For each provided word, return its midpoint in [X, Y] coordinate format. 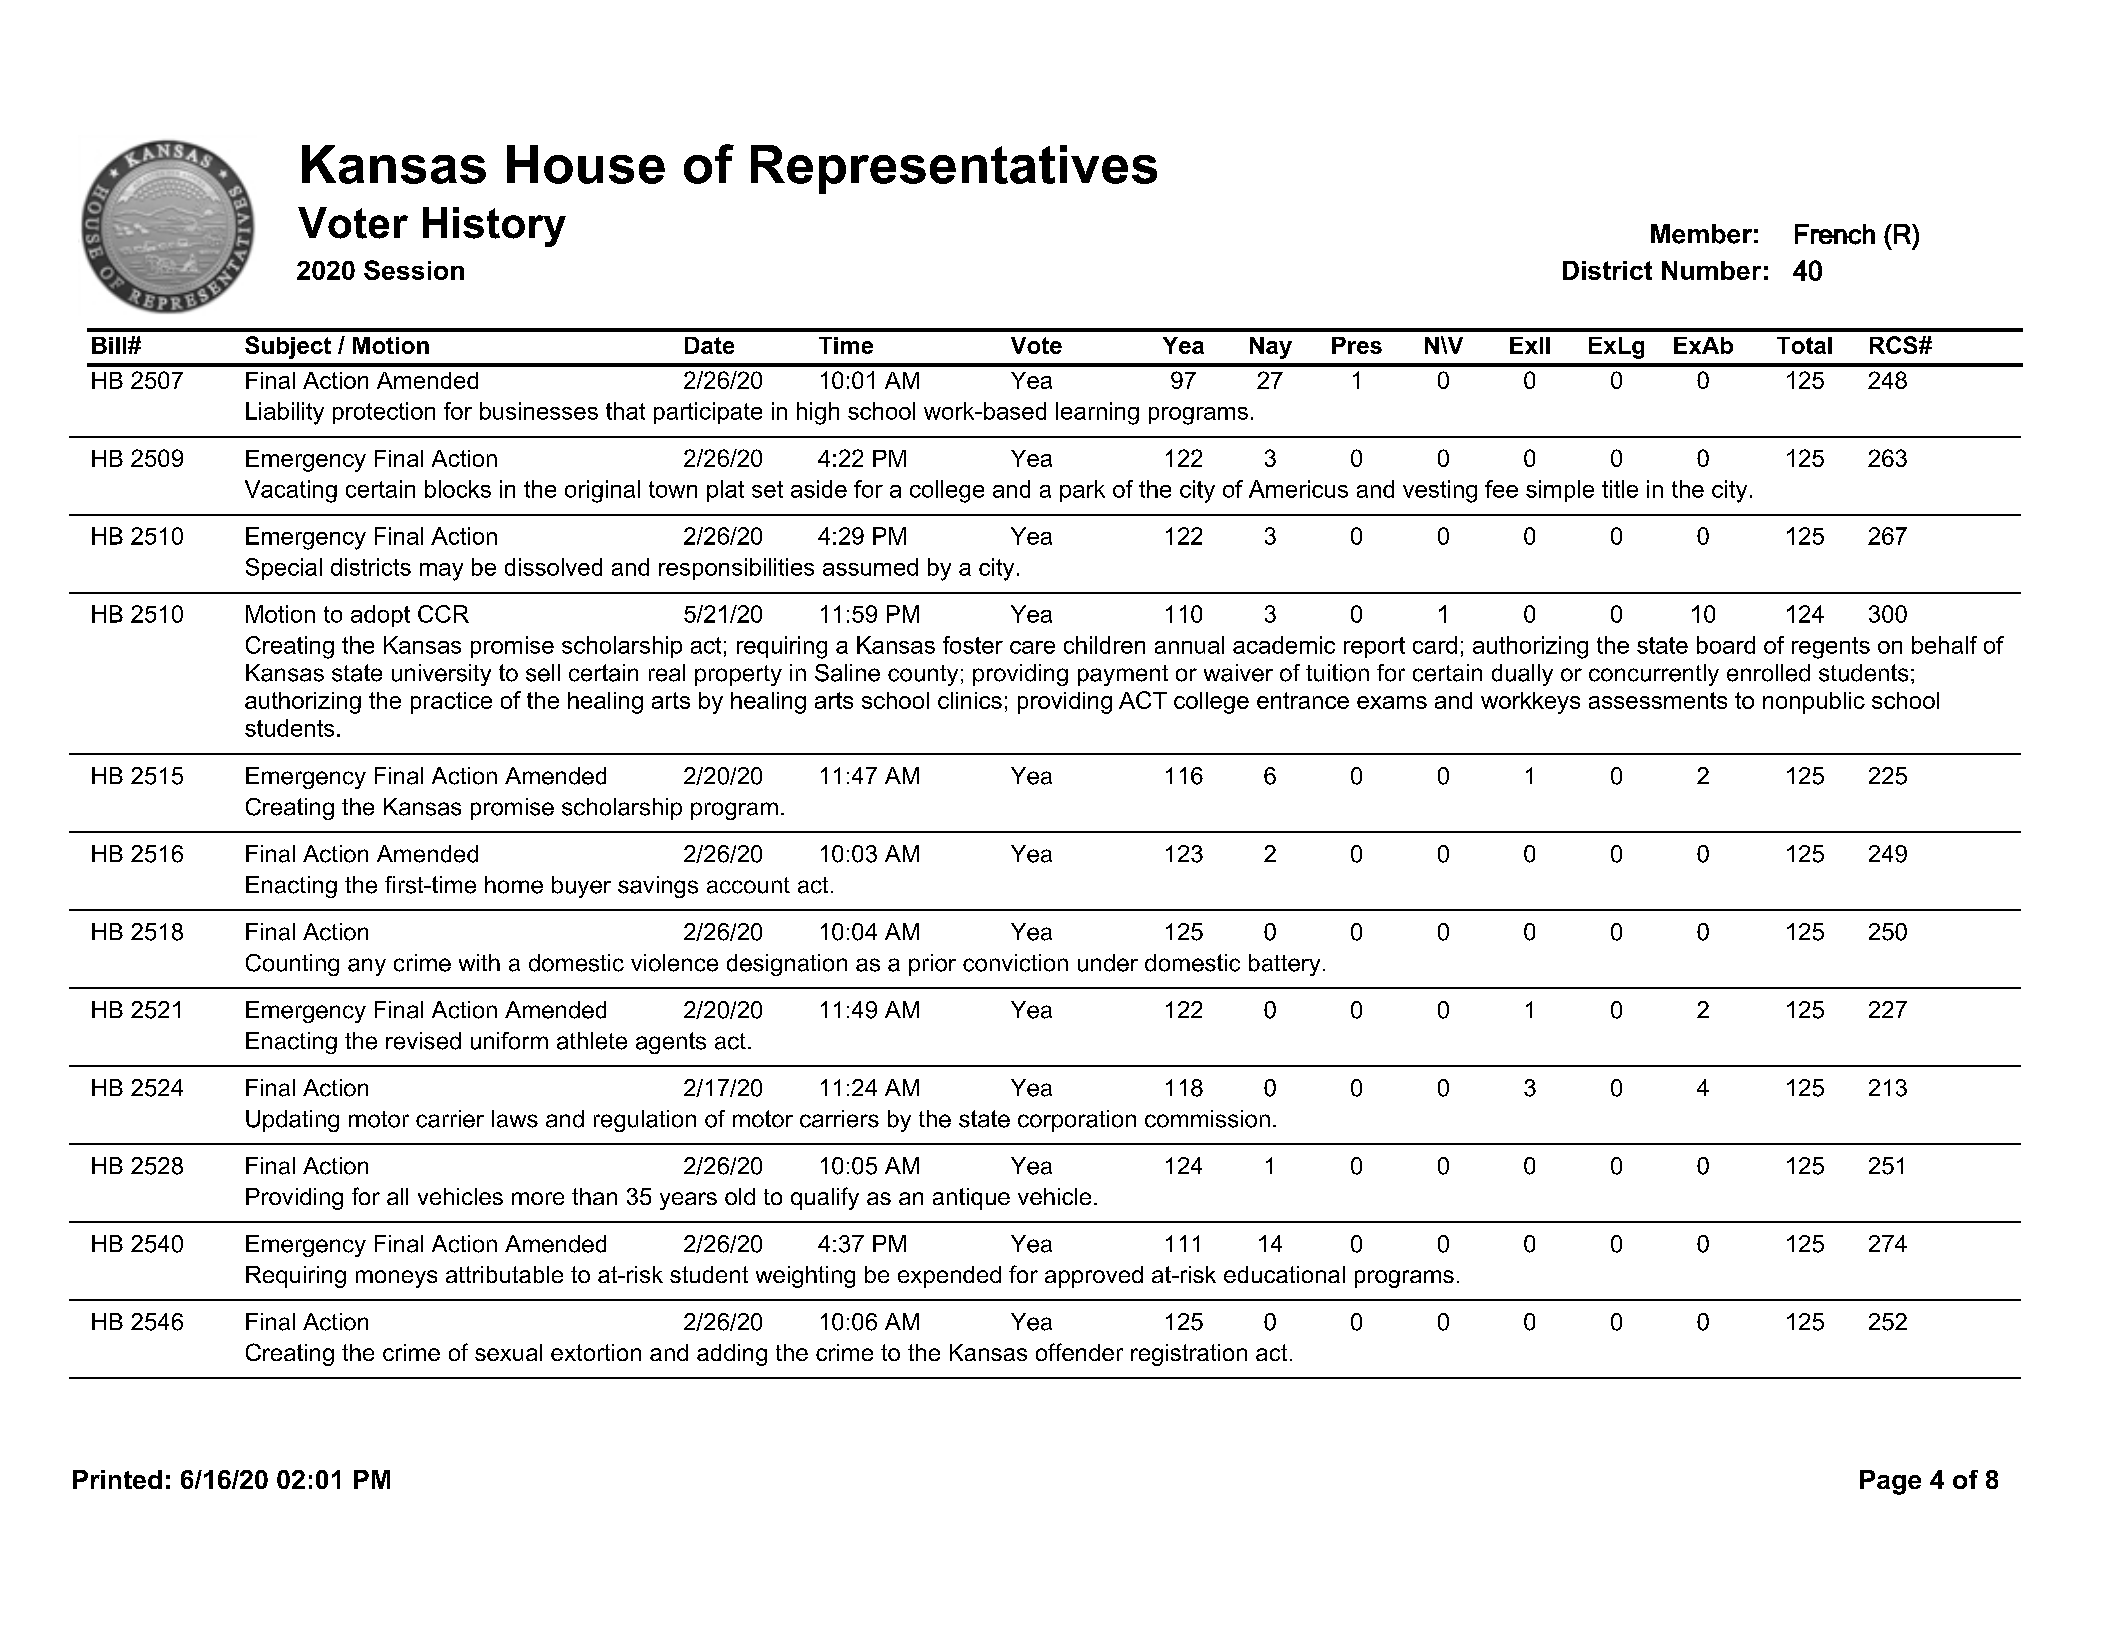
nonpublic [1814, 703]
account [748, 885]
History [494, 227]
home [514, 885]
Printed [117, 1479]
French [1835, 234]
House [586, 164]
